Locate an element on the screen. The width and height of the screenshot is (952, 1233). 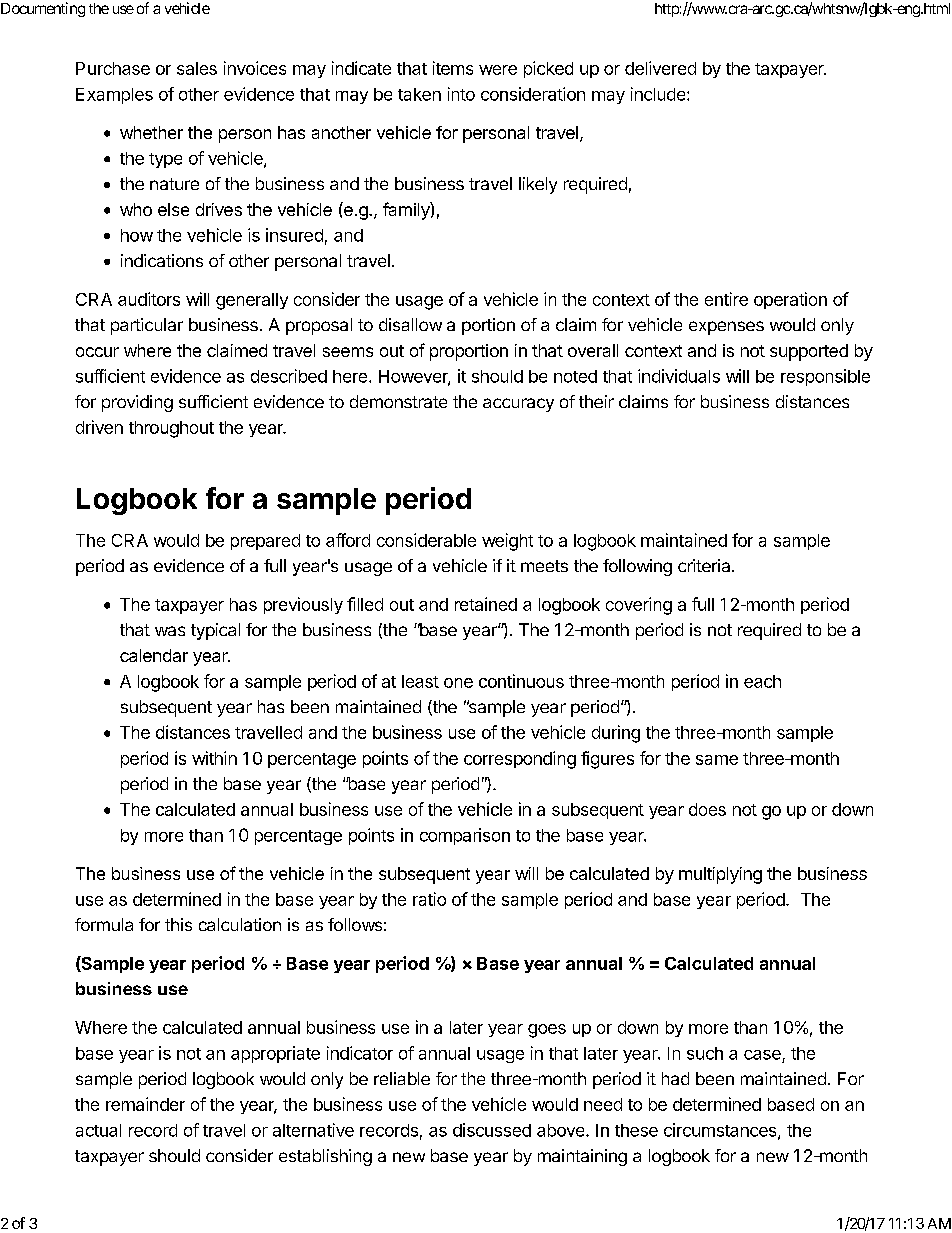
delivered is located at coordinates (660, 68).
